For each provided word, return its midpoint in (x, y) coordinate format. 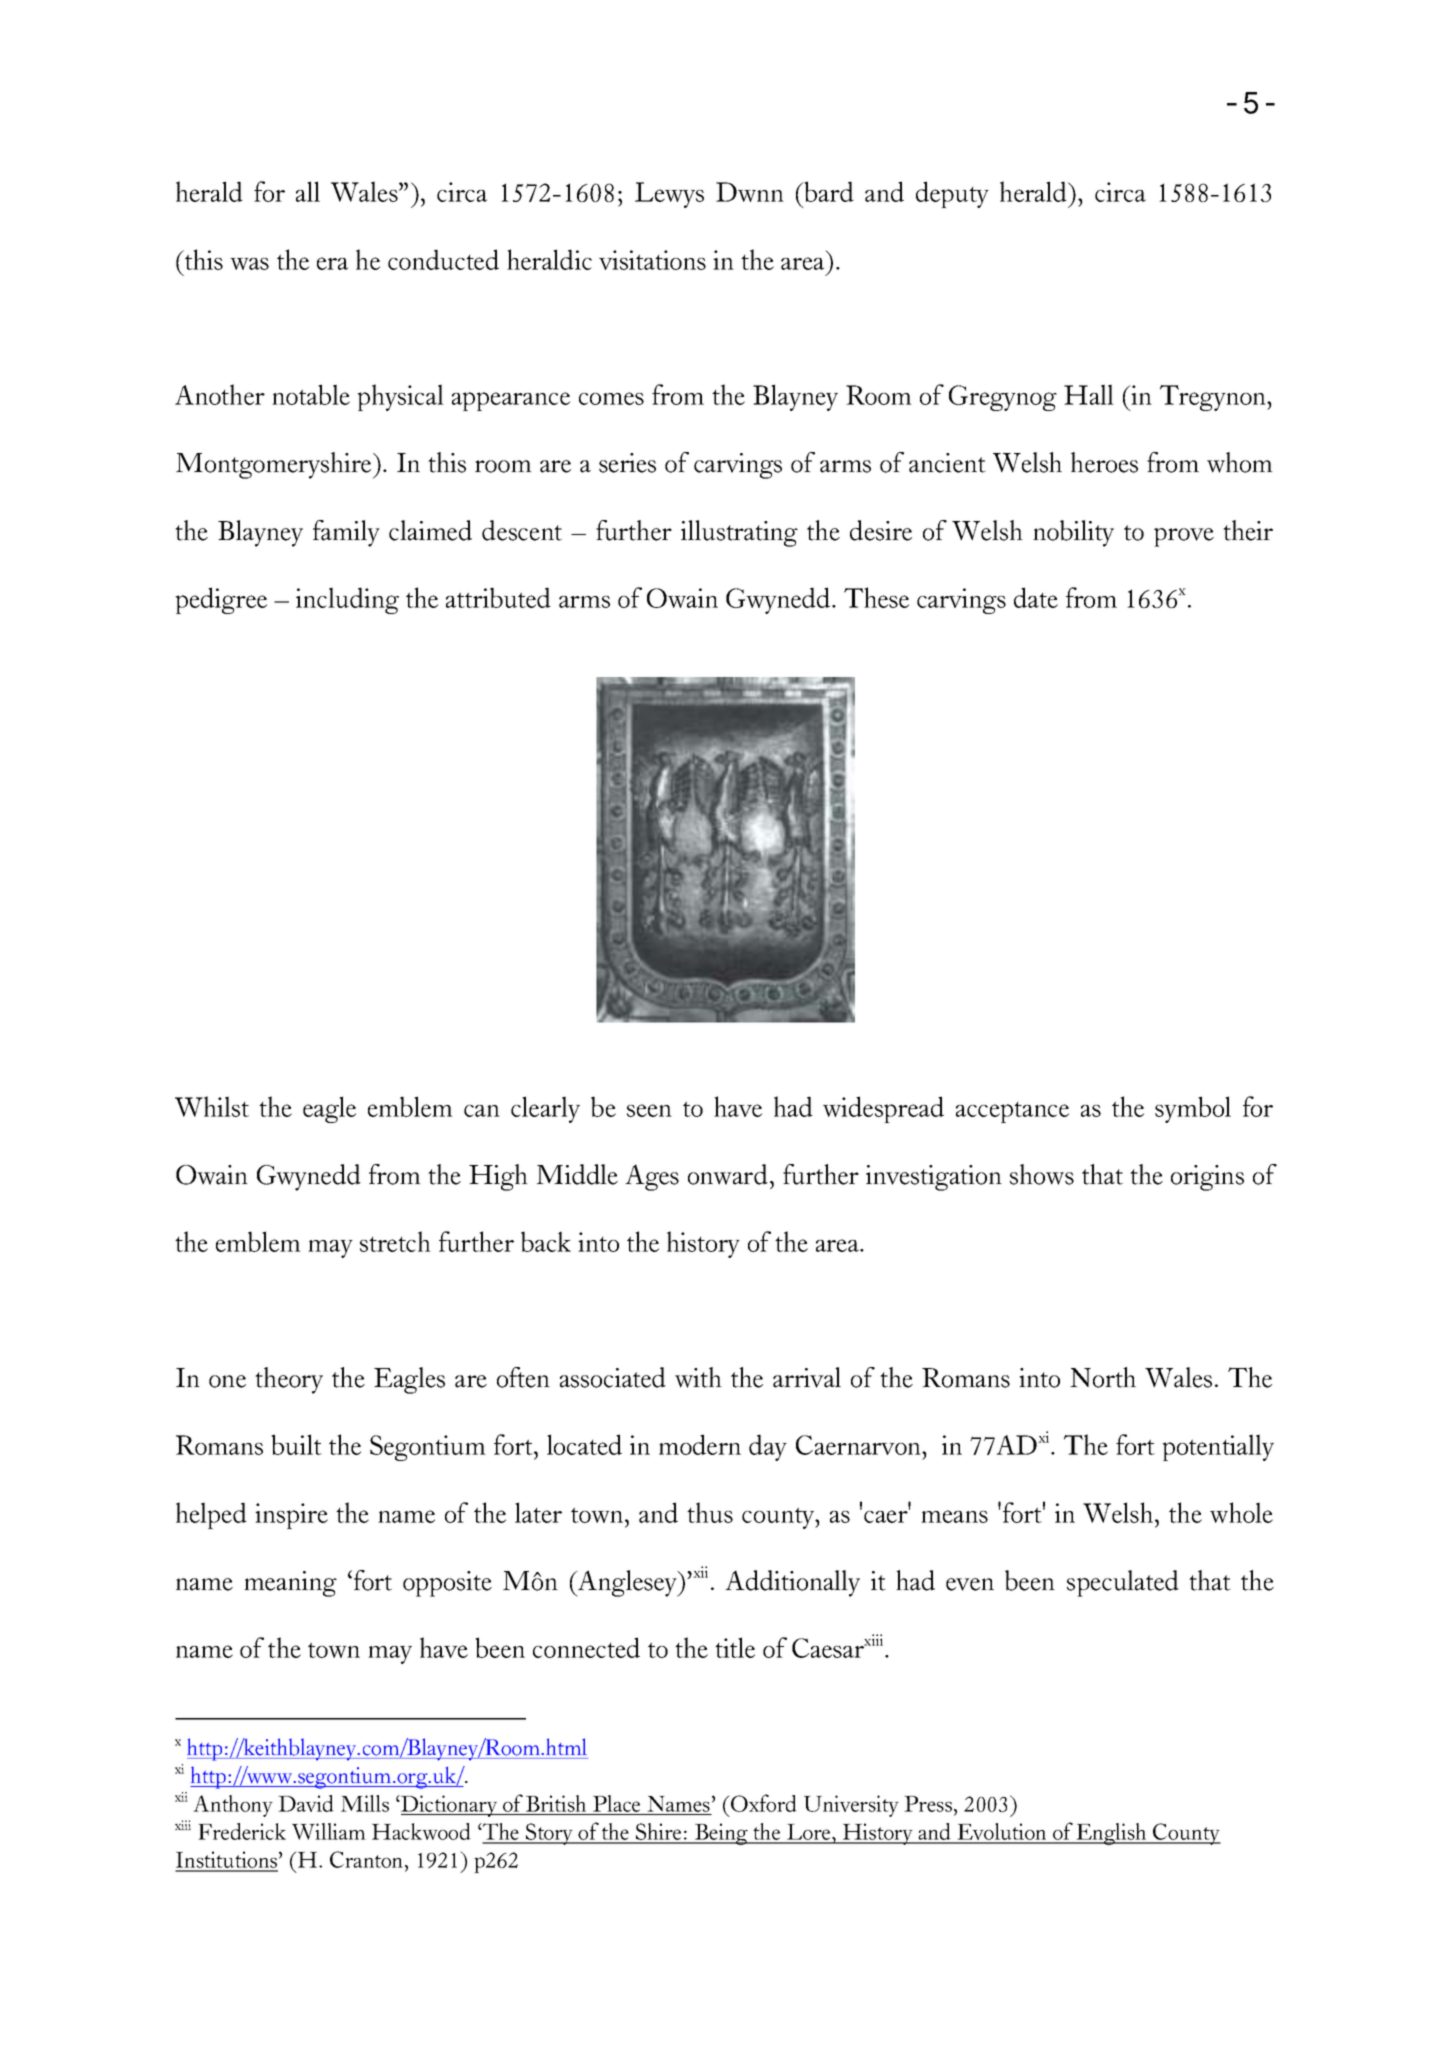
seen (649, 1110)
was (249, 264)
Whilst (212, 1106)
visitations (652, 260)
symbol (1193, 1109)
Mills (365, 1803)
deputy (952, 194)
